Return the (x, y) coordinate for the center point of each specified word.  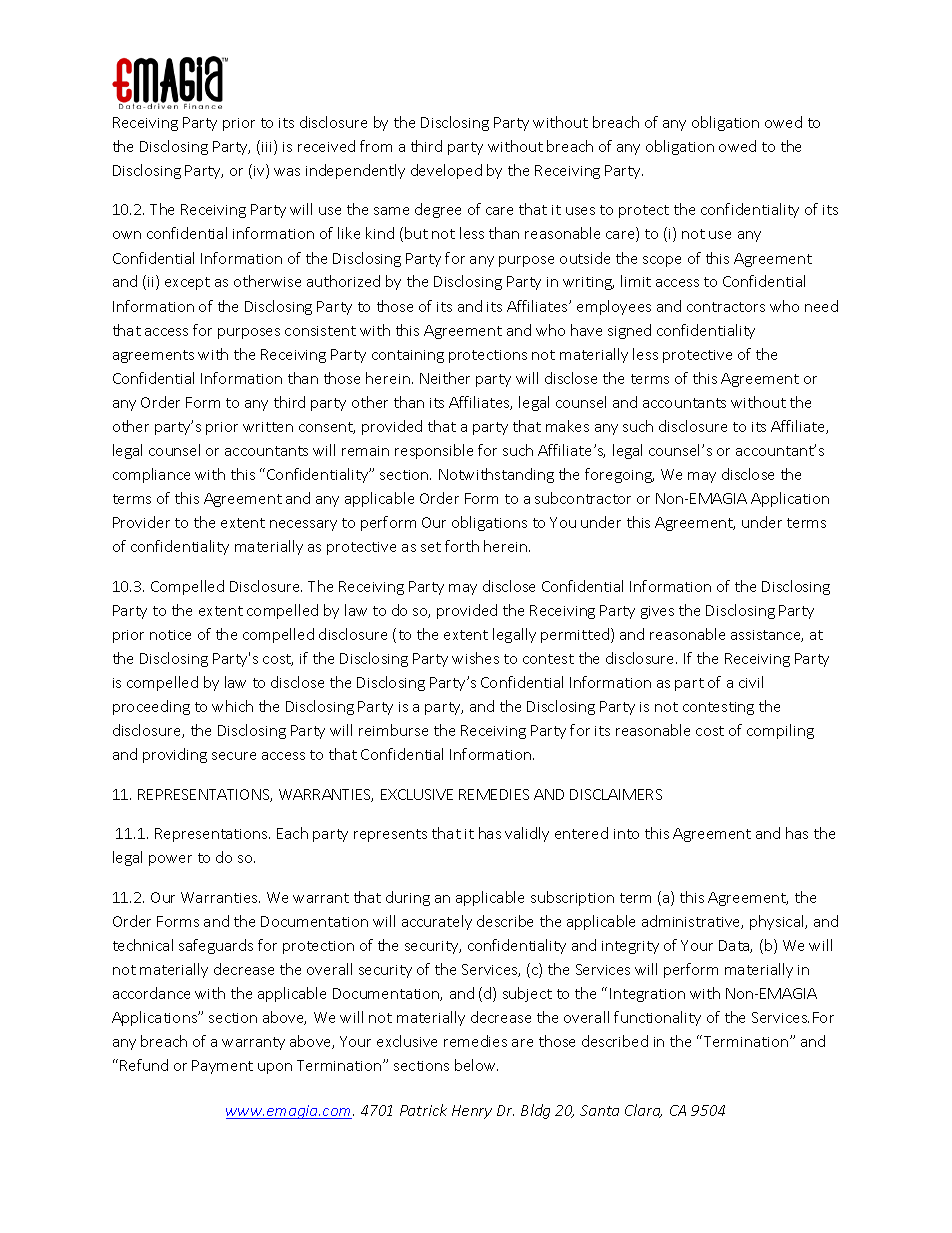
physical (778, 922)
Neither (445, 378)
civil (751, 682)
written (268, 427)
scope (662, 261)
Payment (222, 1067)
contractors (726, 307)
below (476, 1065)
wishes (475, 658)
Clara (643, 1111)
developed (446, 171)
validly (527, 834)
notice (170, 635)
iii (268, 147)
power (170, 860)
